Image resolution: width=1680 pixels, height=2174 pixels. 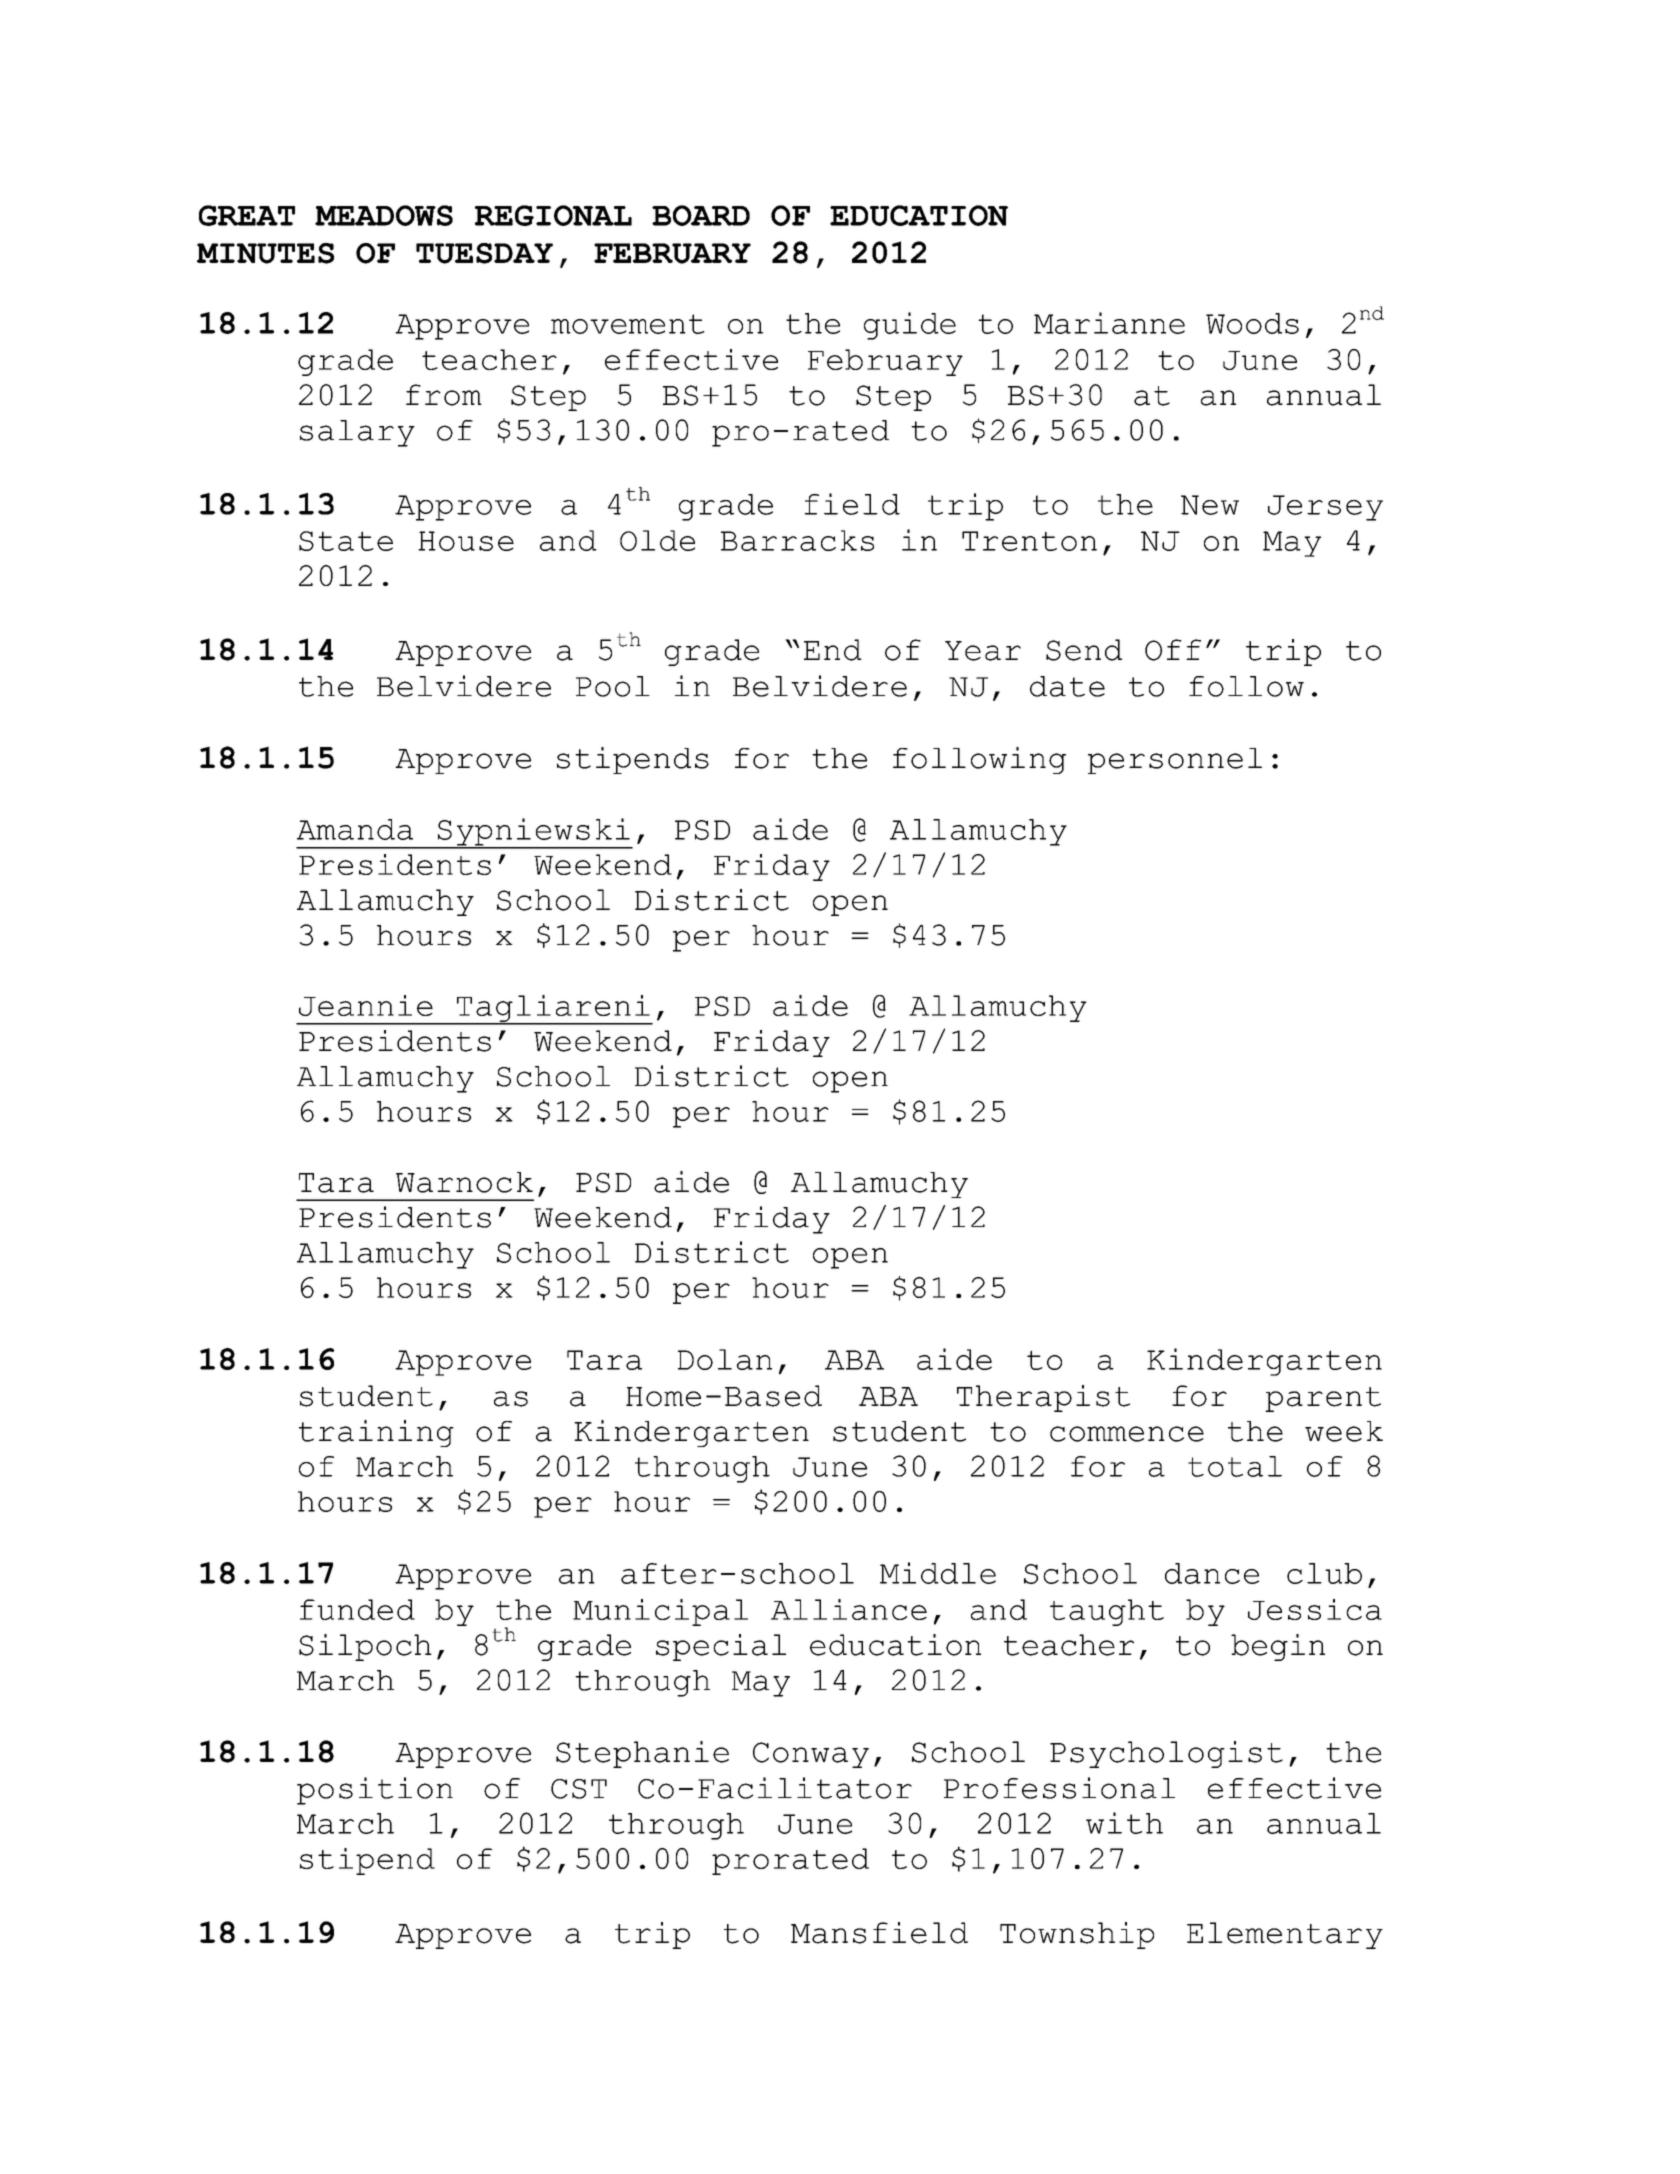 What do you see at coordinates (1252, 323) in the document?
I see `Woods` at bounding box center [1252, 323].
